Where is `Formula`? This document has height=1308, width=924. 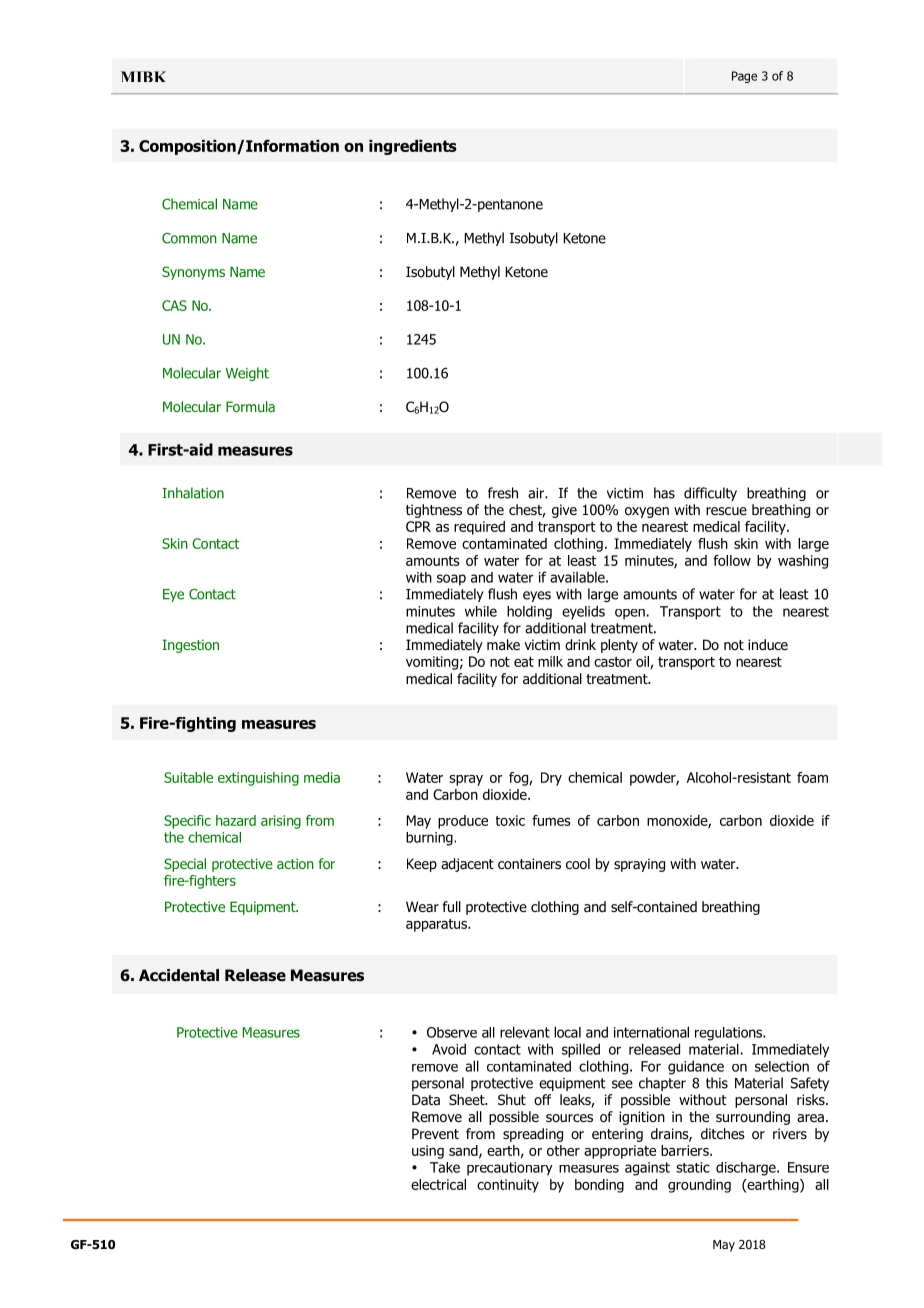 Formula is located at coordinates (250, 406).
